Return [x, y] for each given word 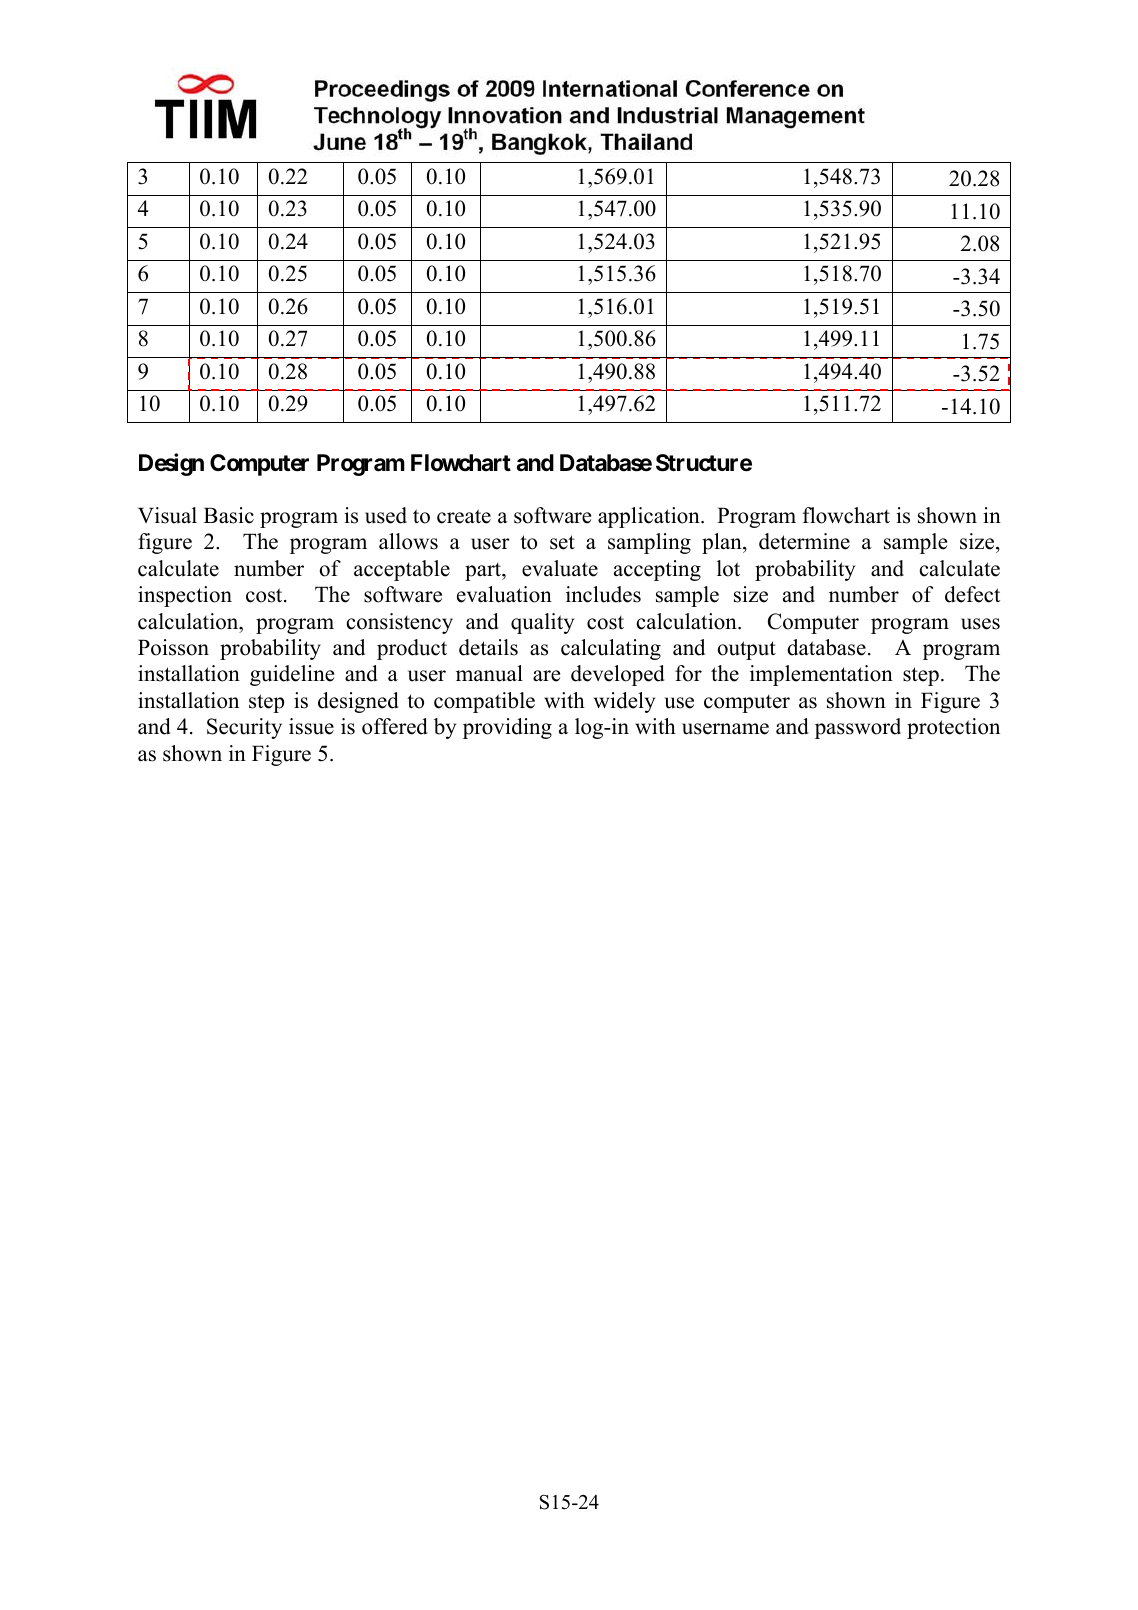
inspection [185, 596]
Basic [229, 515]
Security [244, 728]
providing [507, 728]
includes [603, 594]
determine [804, 541]
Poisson [173, 647]
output [747, 650]
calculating [611, 649]
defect [972, 594]
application [650, 517]
